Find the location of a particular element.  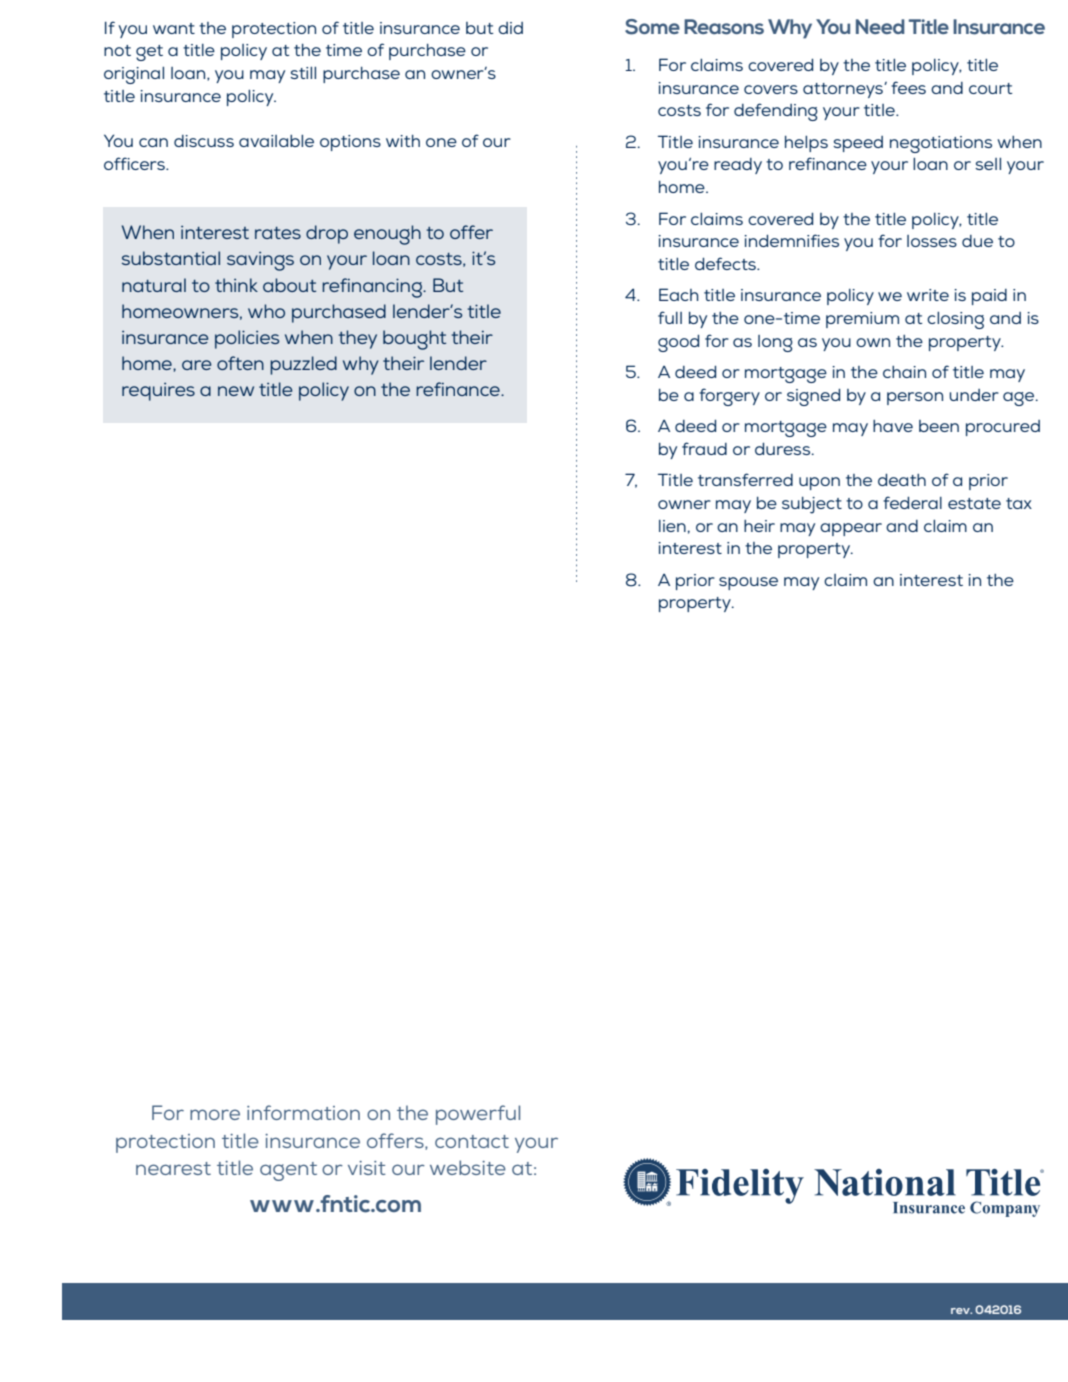

contact is located at coordinates (472, 1141).
